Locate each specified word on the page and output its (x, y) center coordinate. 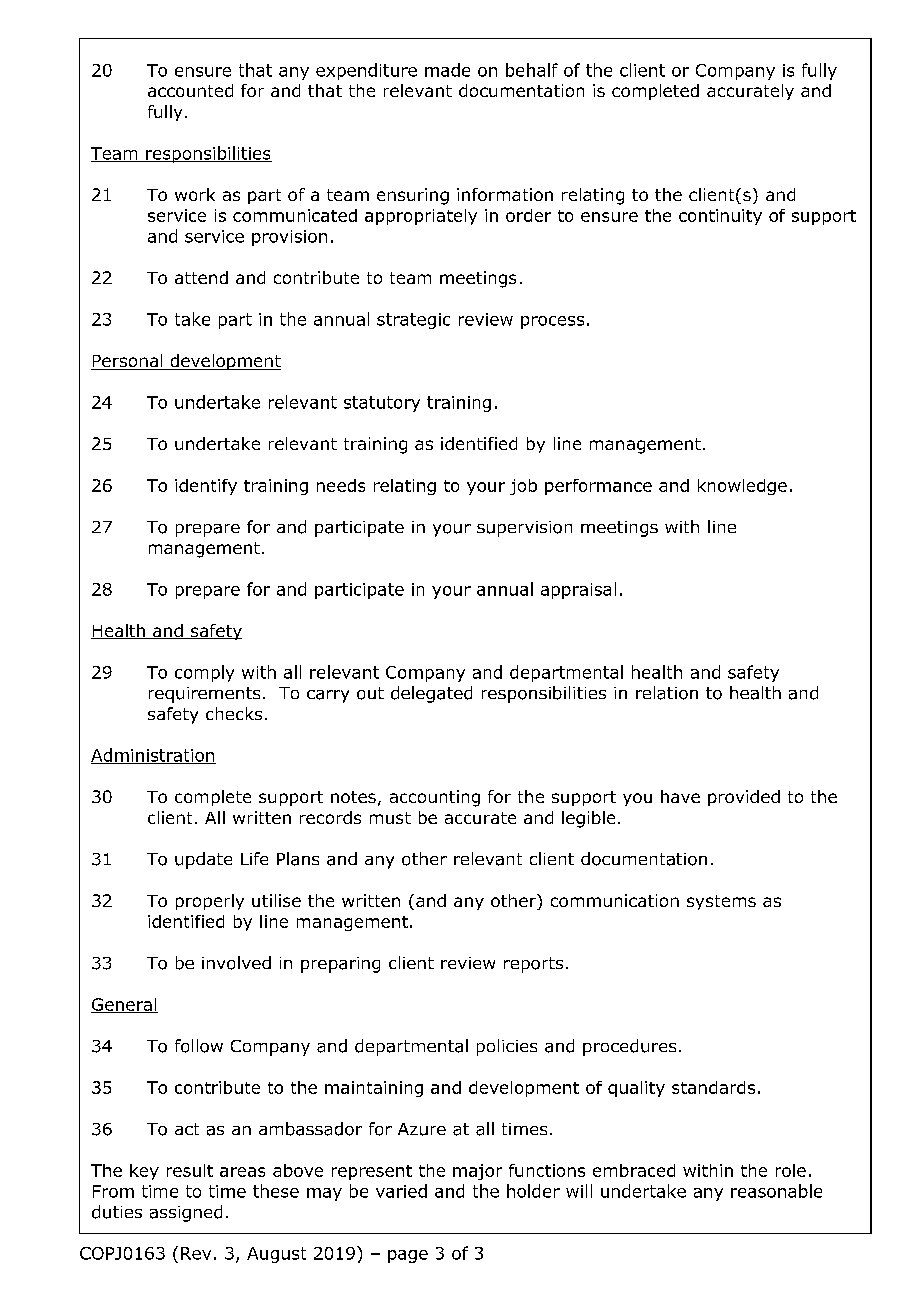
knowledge (742, 487)
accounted (190, 90)
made (447, 70)
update (203, 860)
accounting (435, 798)
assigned (186, 1213)
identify (206, 487)
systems (721, 902)
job (523, 487)
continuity (720, 217)
